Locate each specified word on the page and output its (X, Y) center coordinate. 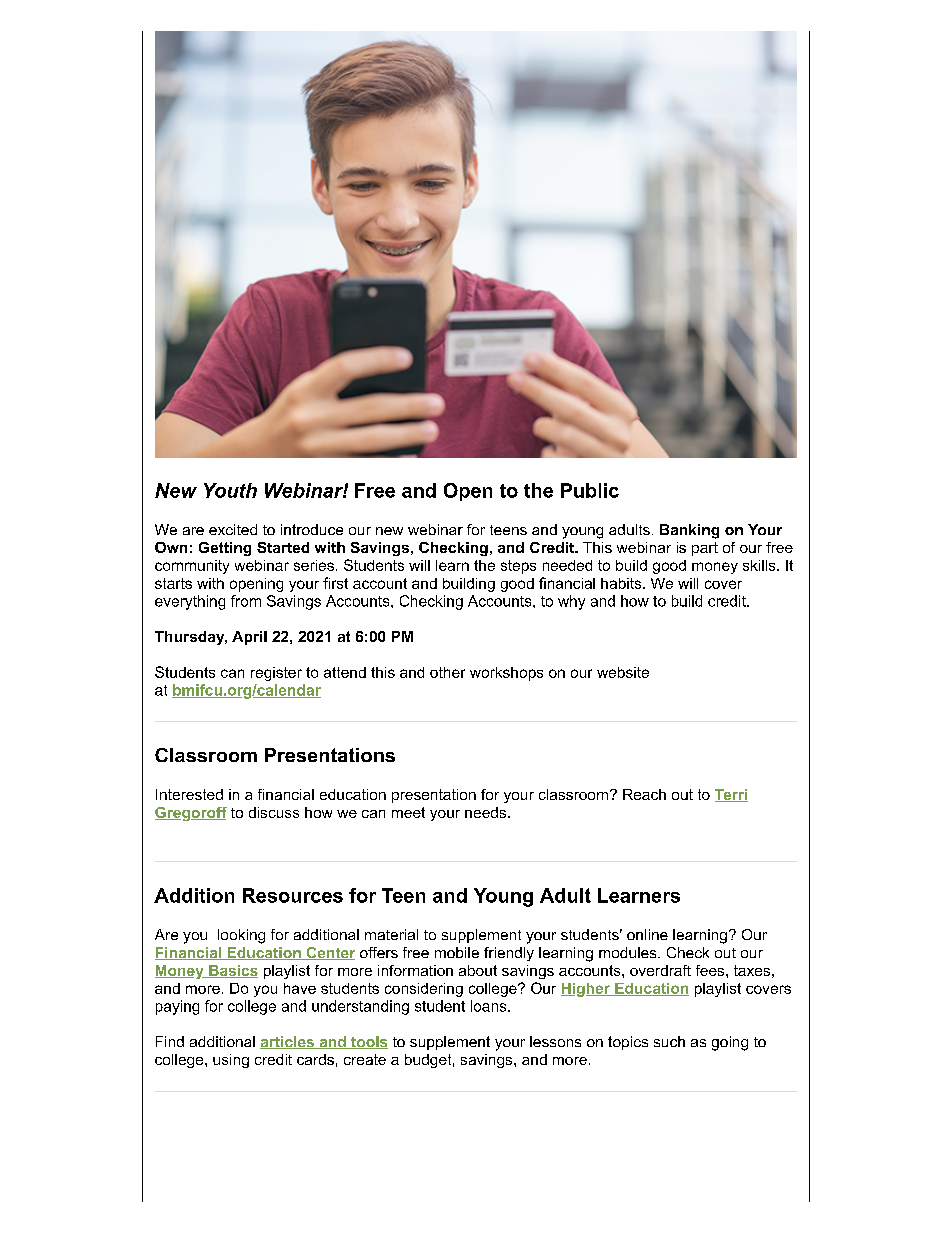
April (249, 638)
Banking (689, 531)
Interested (189, 794)
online (647, 934)
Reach (644, 794)
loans (490, 1006)
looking (241, 936)
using (231, 1061)
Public (590, 490)
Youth (230, 490)
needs (485, 812)
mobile (457, 952)
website (623, 672)
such (669, 1041)
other (447, 672)
